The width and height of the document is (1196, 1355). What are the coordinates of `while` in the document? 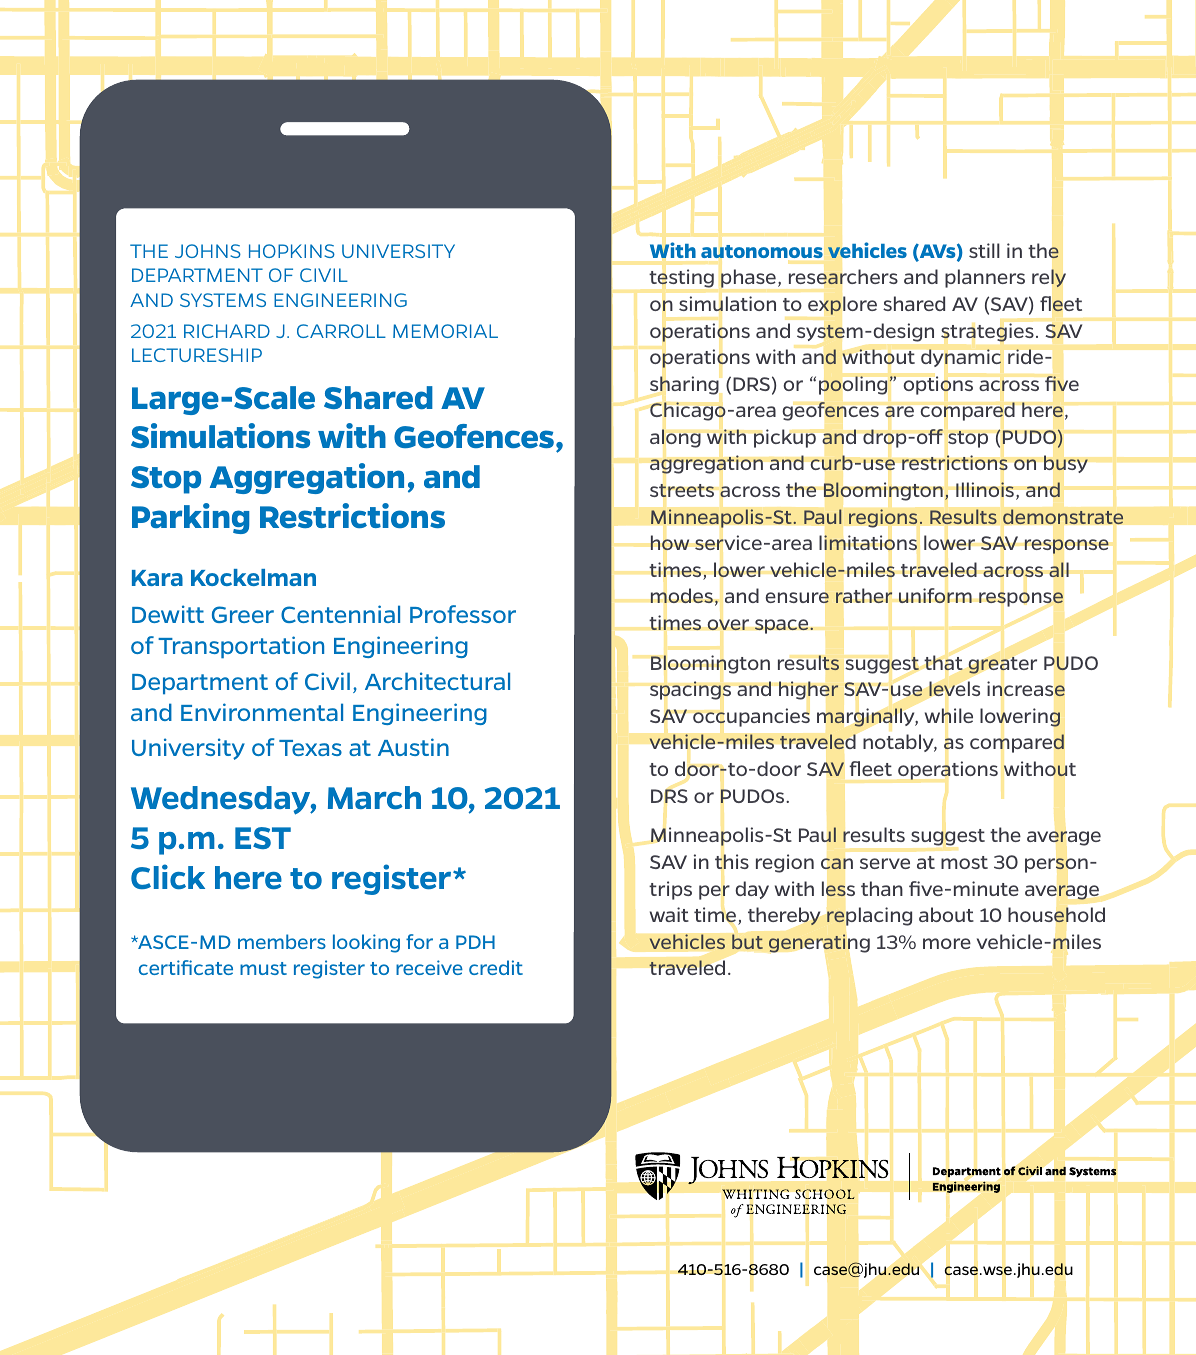 It's located at (949, 715).
